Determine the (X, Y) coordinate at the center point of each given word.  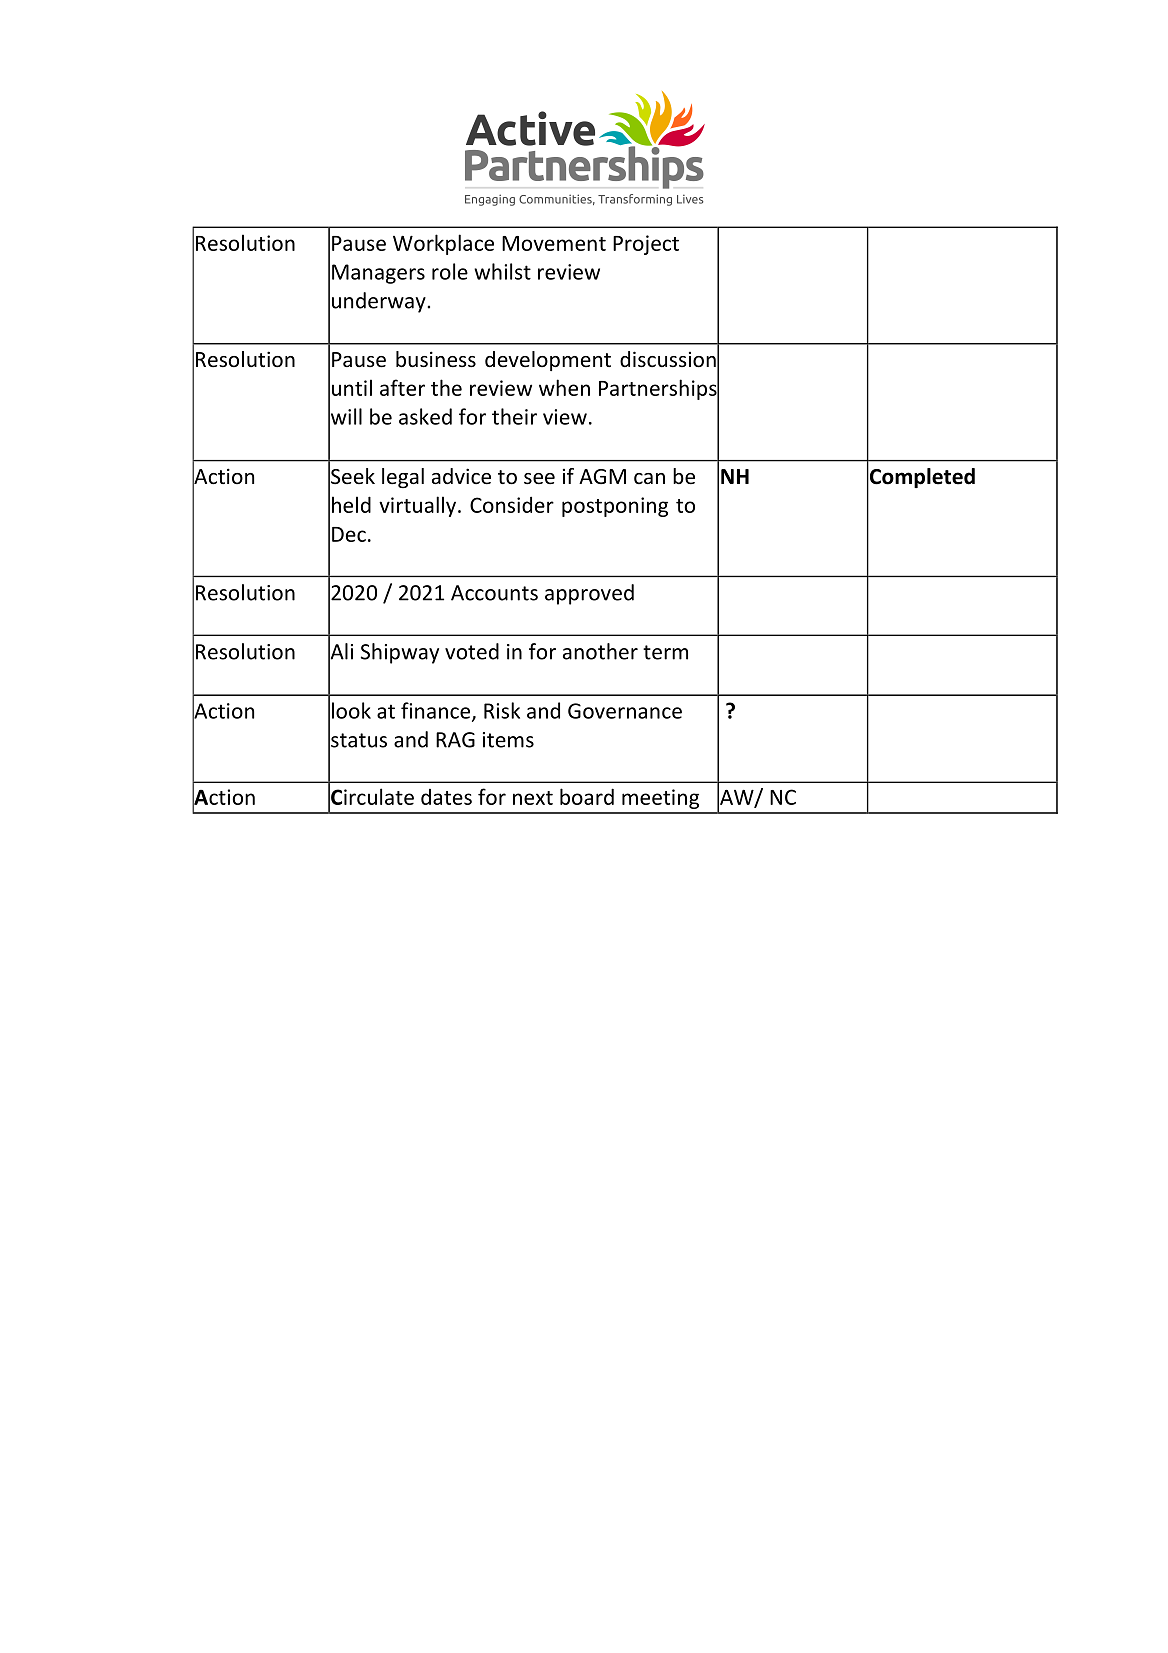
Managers (378, 274)
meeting (660, 799)
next (533, 798)
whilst (502, 271)
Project (646, 245)
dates (446, 797)
